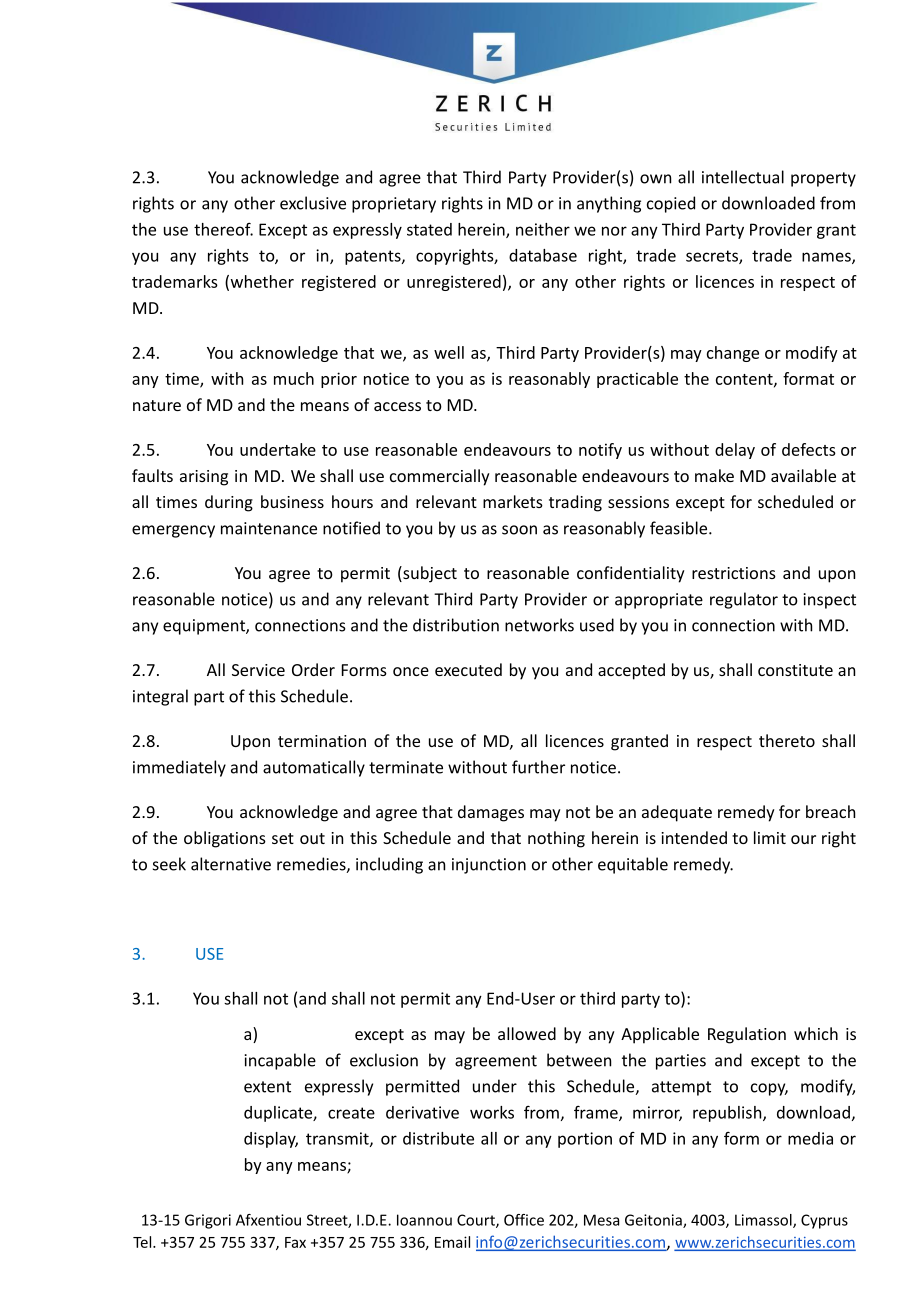  Describe the element at coordinates (258, 670) in the screenshot. I see `Service` at that location.
